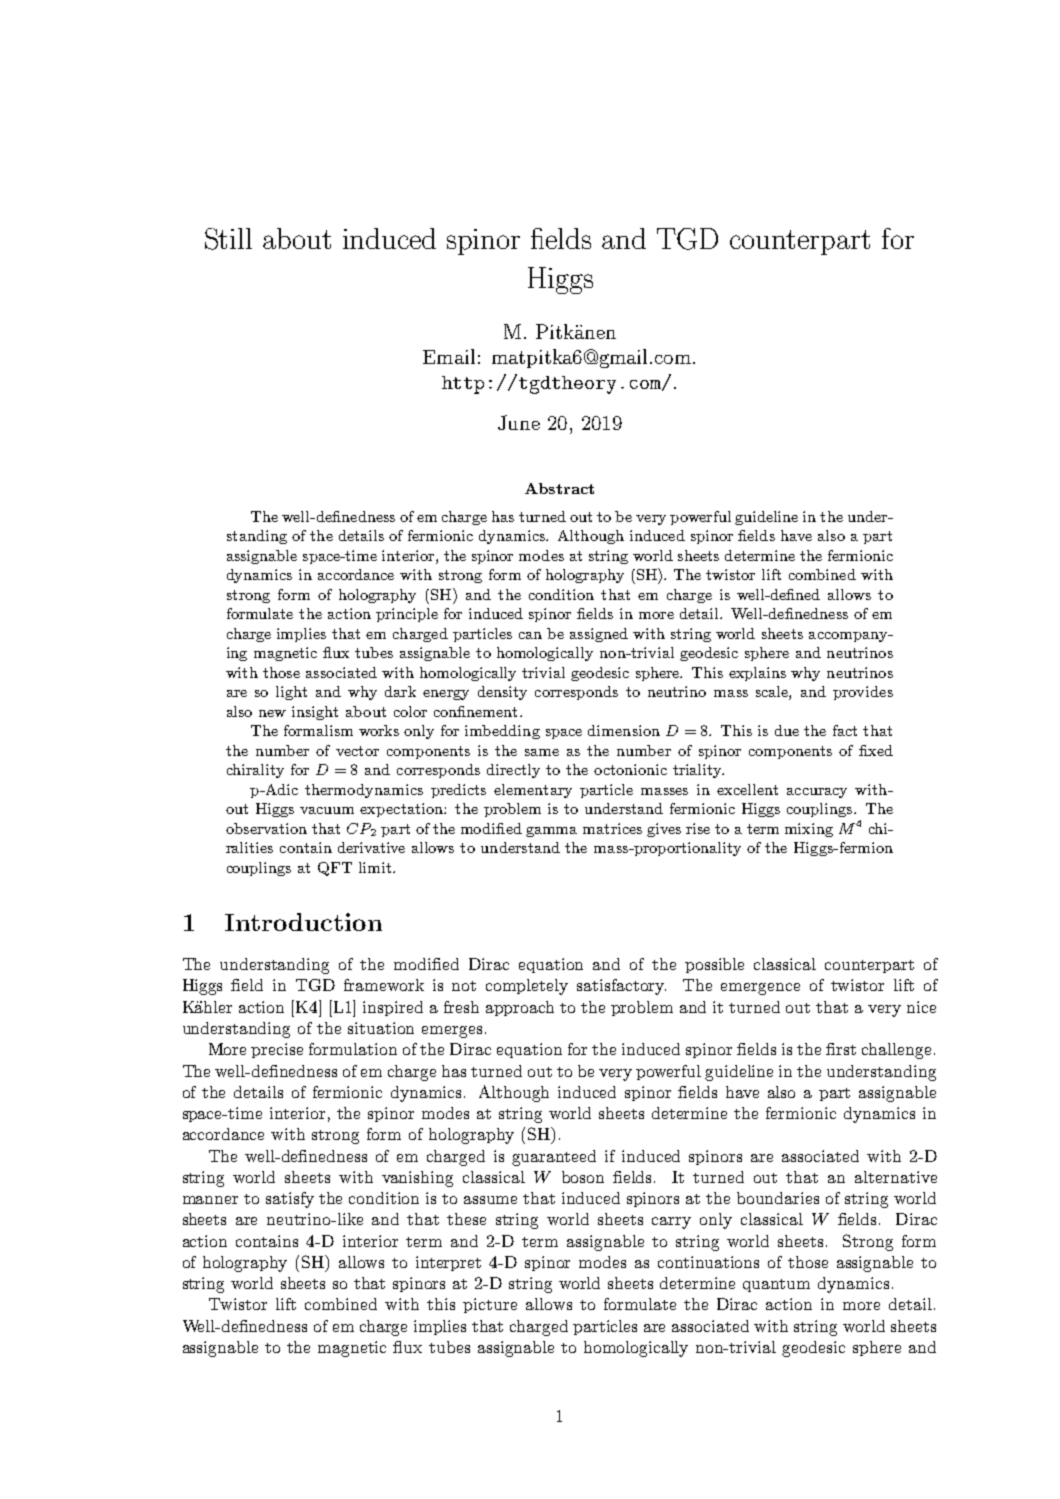 The width and height of the page is (1060, 1499). I want to click on same, so click(542, 752).
